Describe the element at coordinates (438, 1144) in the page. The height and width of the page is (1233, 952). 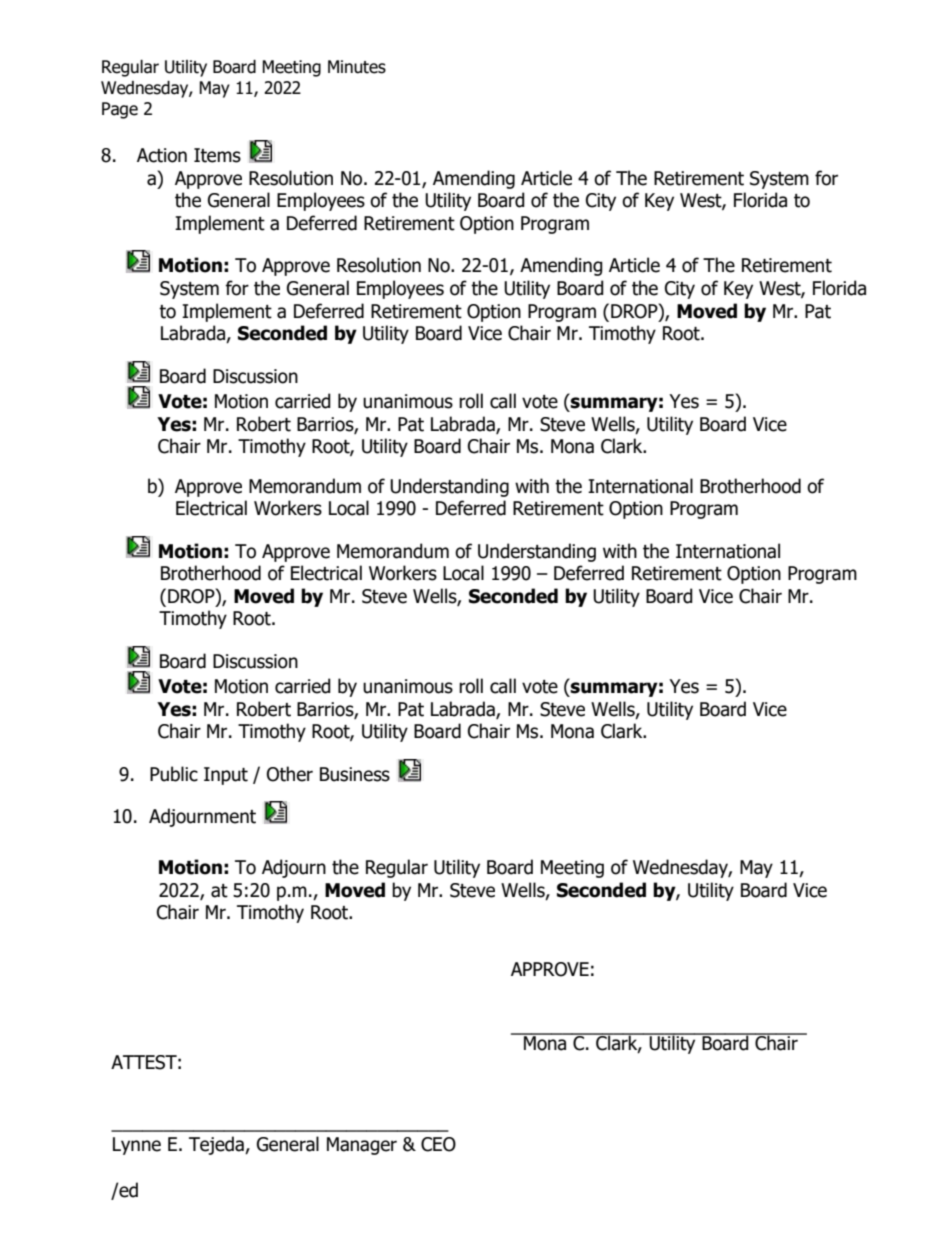
I see `CEO` at that location.
